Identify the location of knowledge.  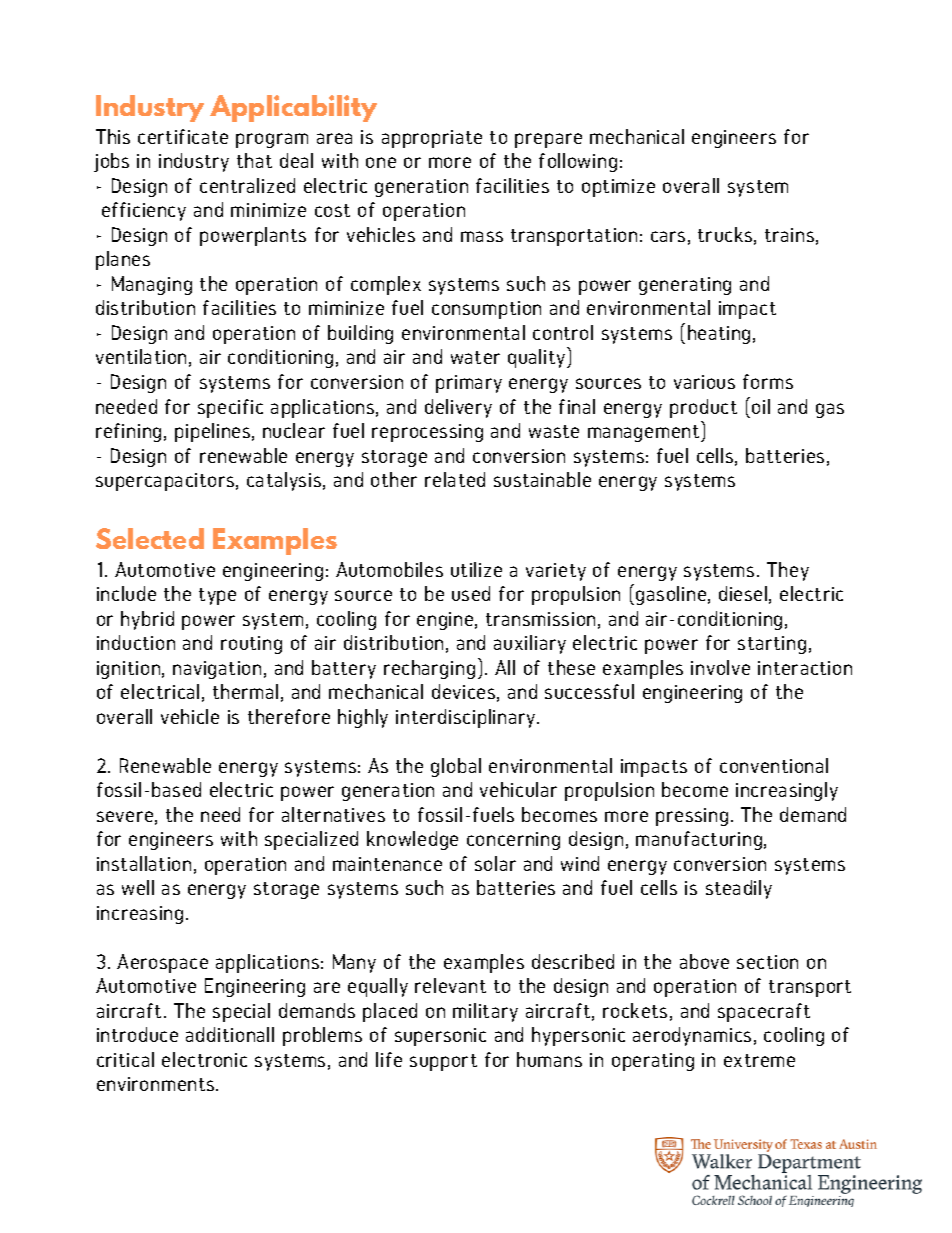
(412, 840).
